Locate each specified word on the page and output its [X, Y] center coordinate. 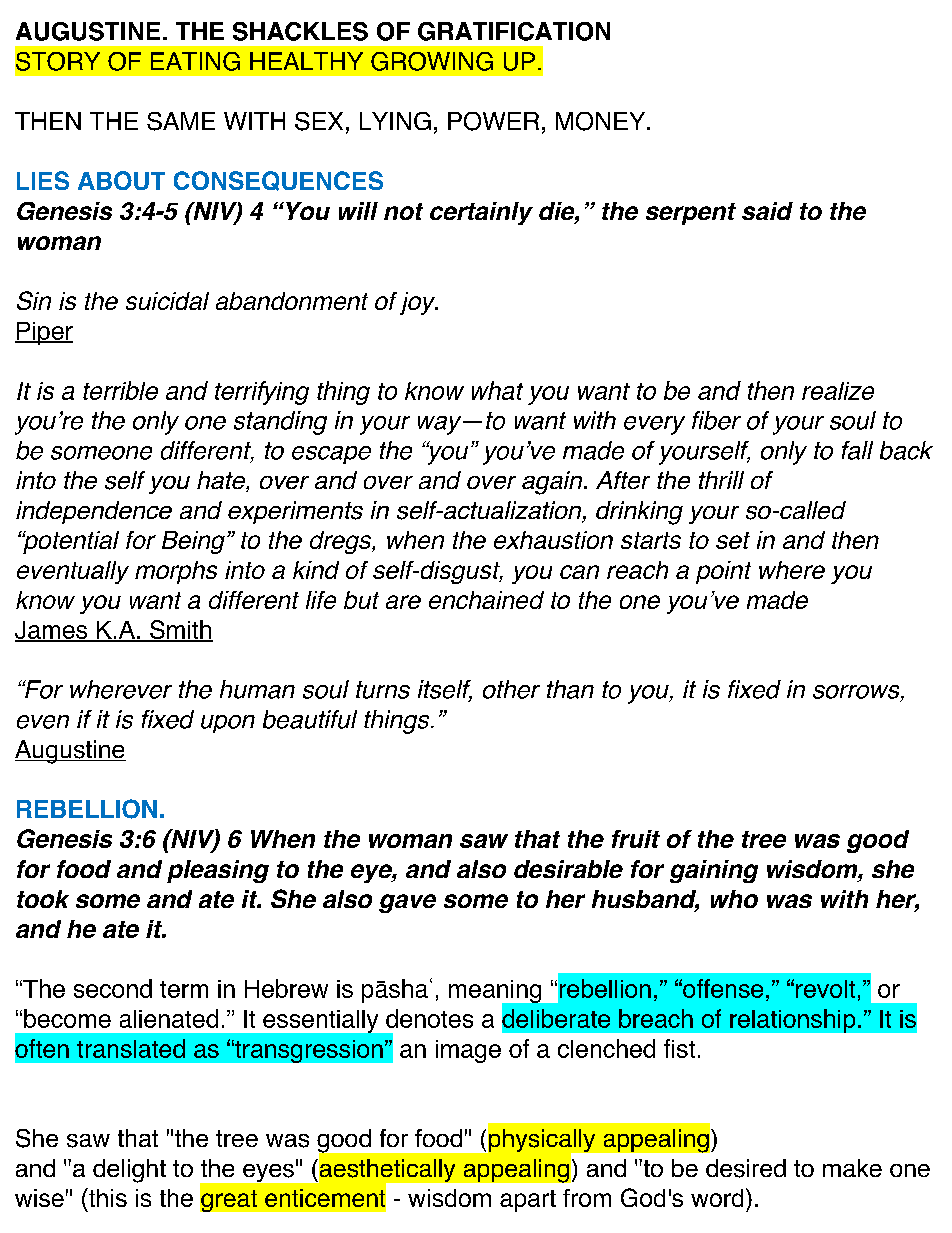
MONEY [602, 121]
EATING [195, 61]
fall [857, 450]
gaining [714, 871]
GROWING [432, 61]
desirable [568, 869]
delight [129, 1171]
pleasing [218, 871]
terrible [120, 390]
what [497, 390]
